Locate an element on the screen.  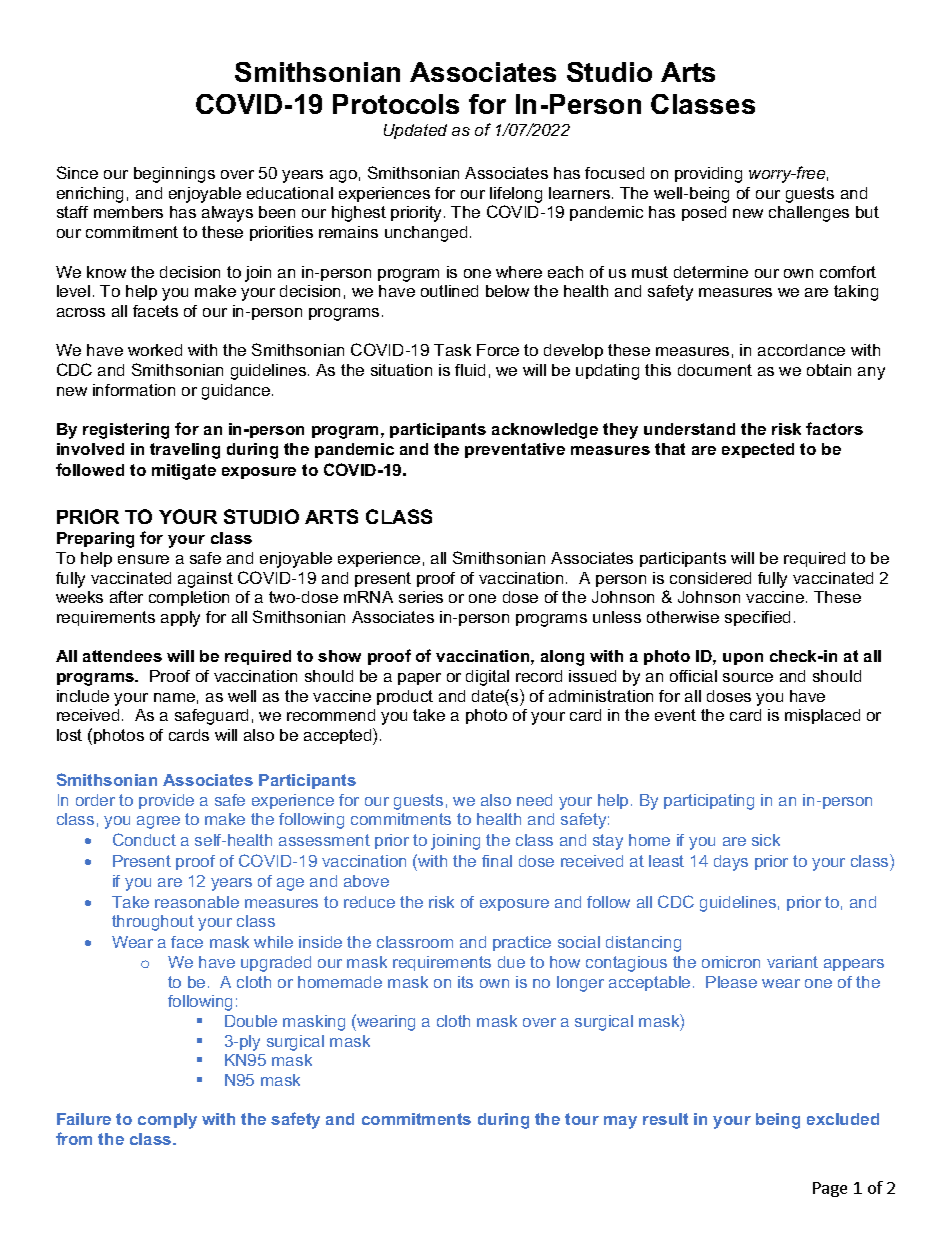
fluid is located at coordinates (470, 370).
